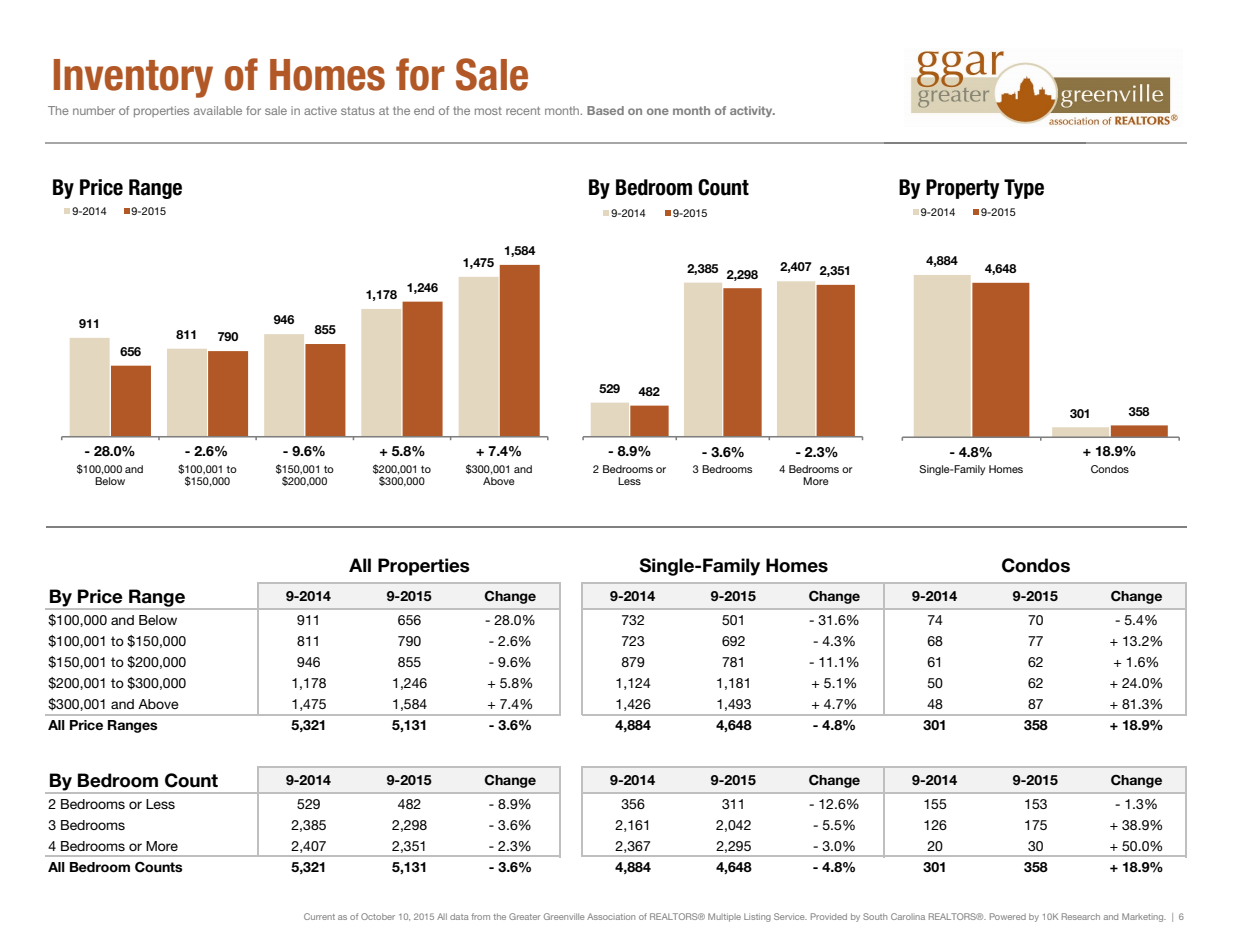 The image size is (1233, 952). Describe the element at coordinates (564, 916) in the screenshot. I see `Greenville` at that location.
